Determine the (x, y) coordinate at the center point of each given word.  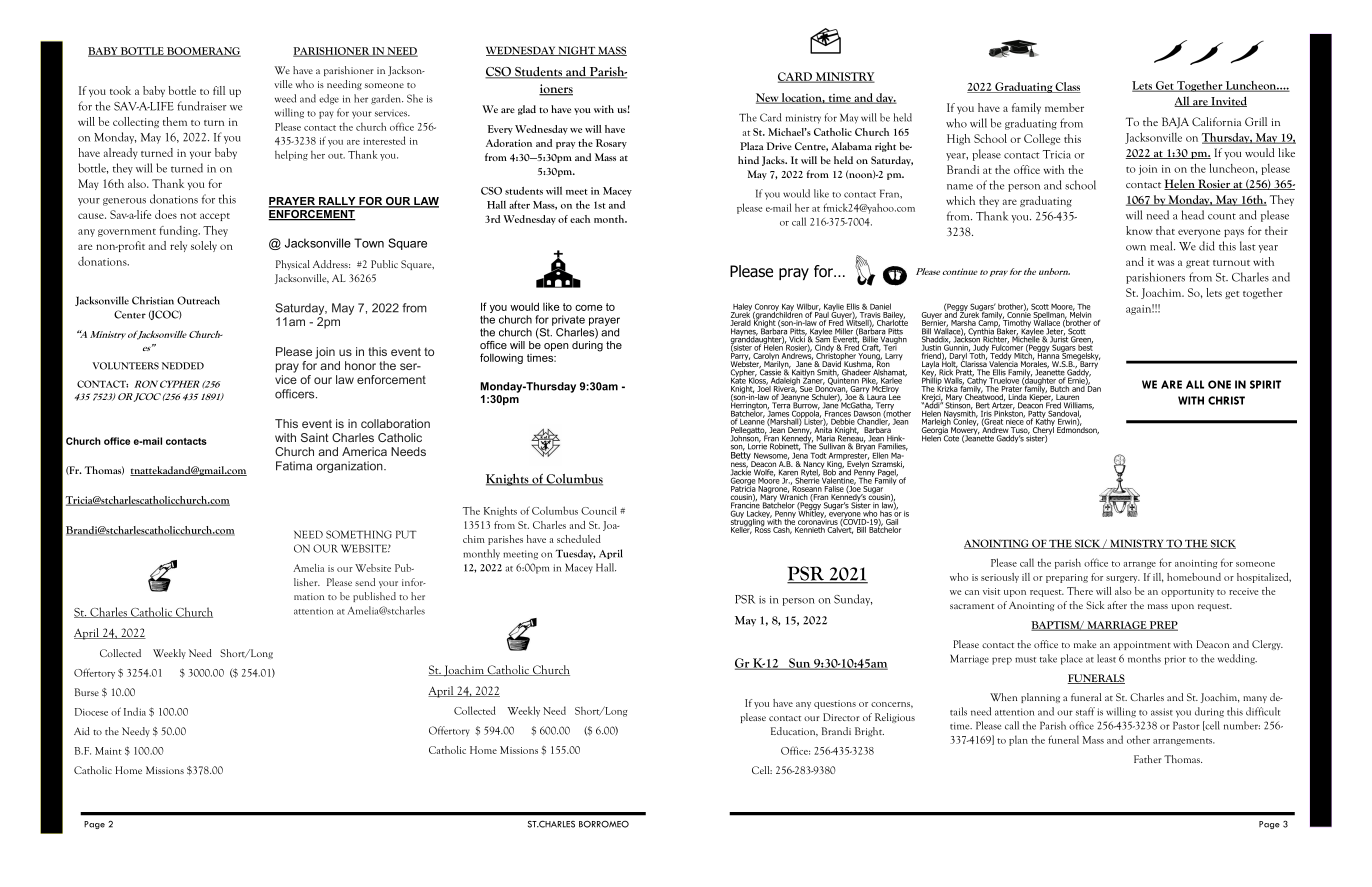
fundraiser (202, 106)
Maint (108, 751)
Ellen (880, 455)
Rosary (611, 144)
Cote (951, 438)
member (1064, 107)
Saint (315, 437)
